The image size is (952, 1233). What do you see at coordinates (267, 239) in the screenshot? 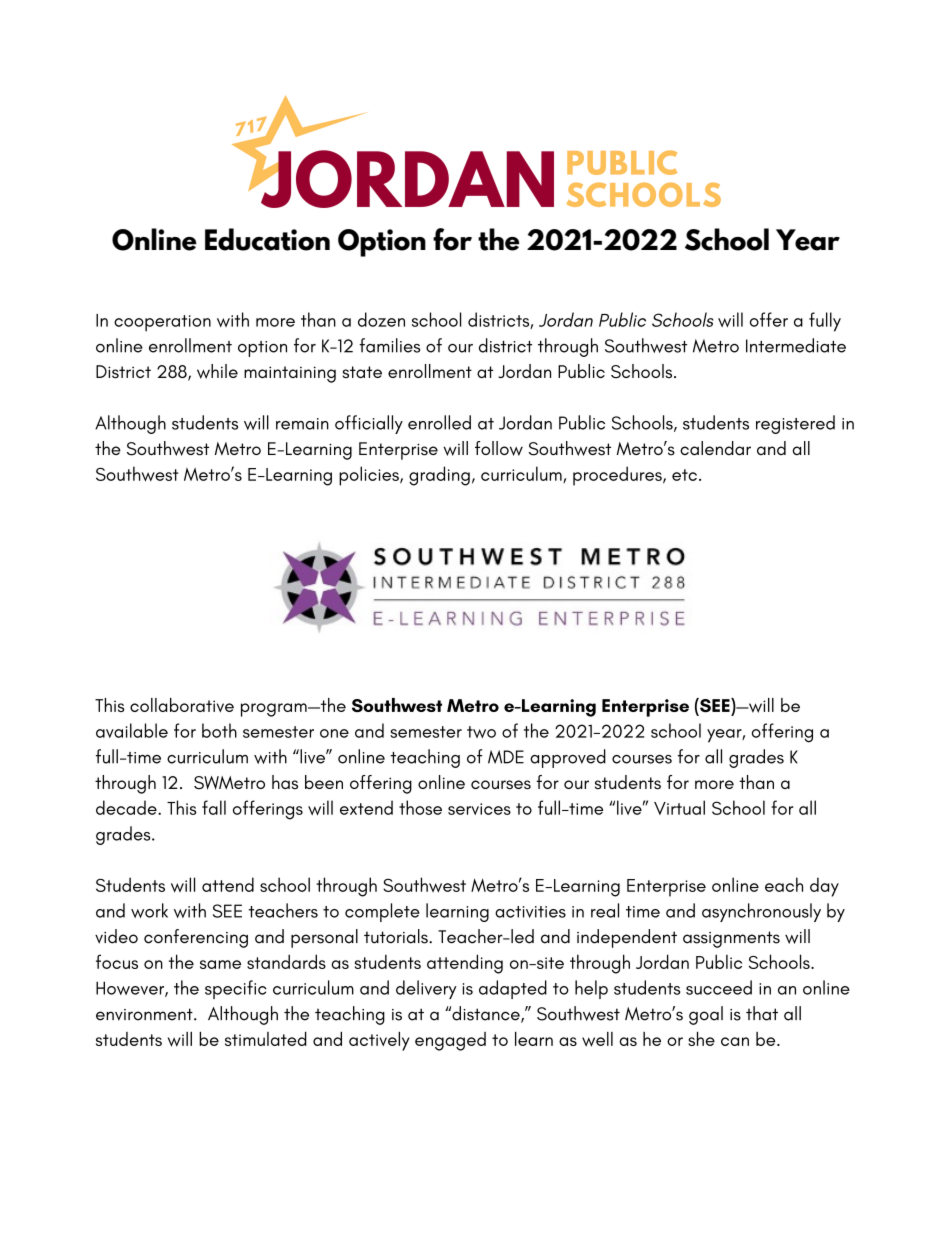
I see `Education` at bounding box center [267, 239].
